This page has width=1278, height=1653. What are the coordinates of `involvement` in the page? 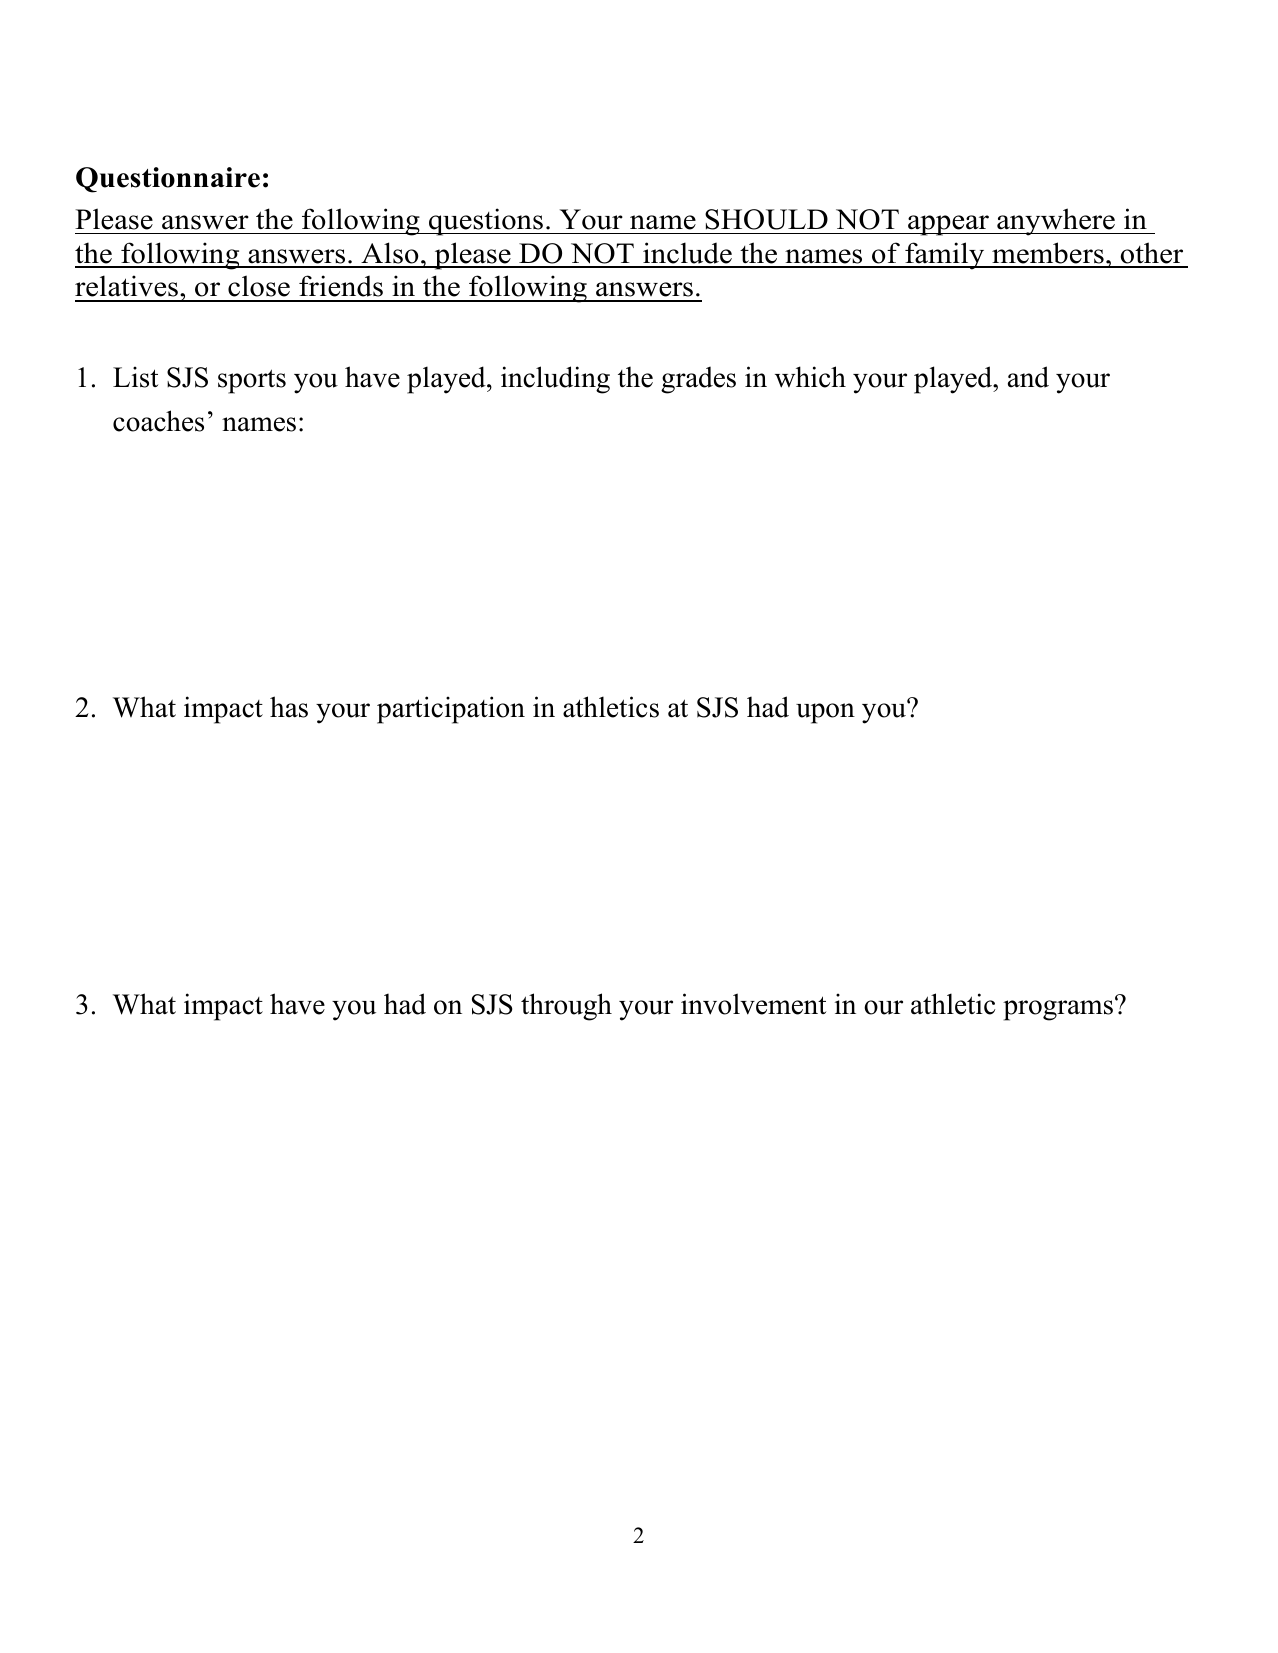 It's located at (753, 1004).
